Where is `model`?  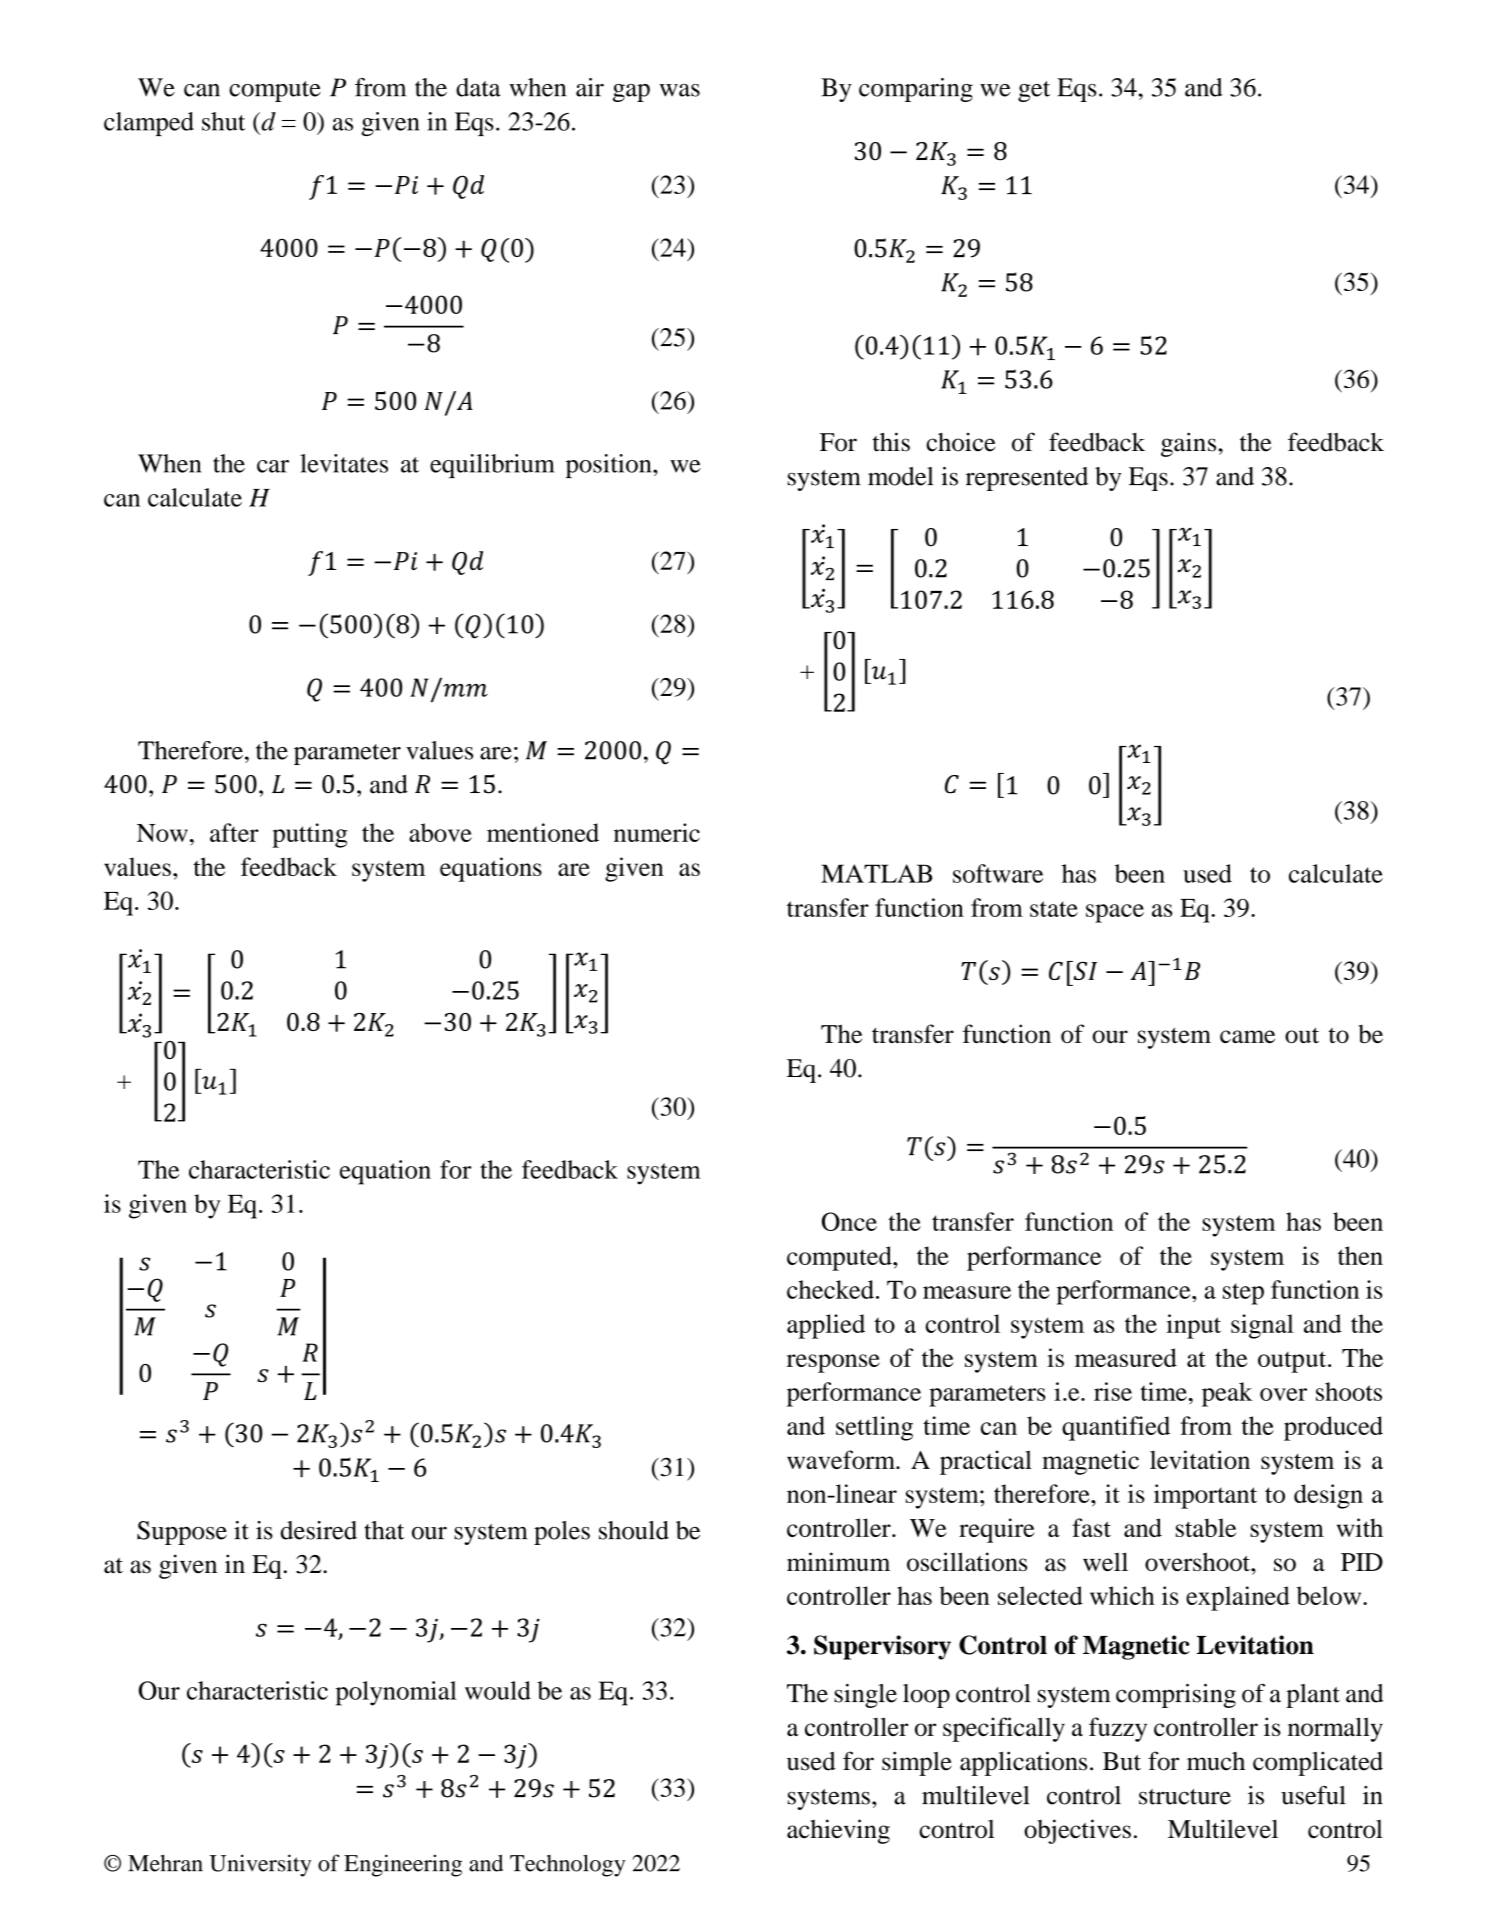
model is located at coordinates (900, 476).
